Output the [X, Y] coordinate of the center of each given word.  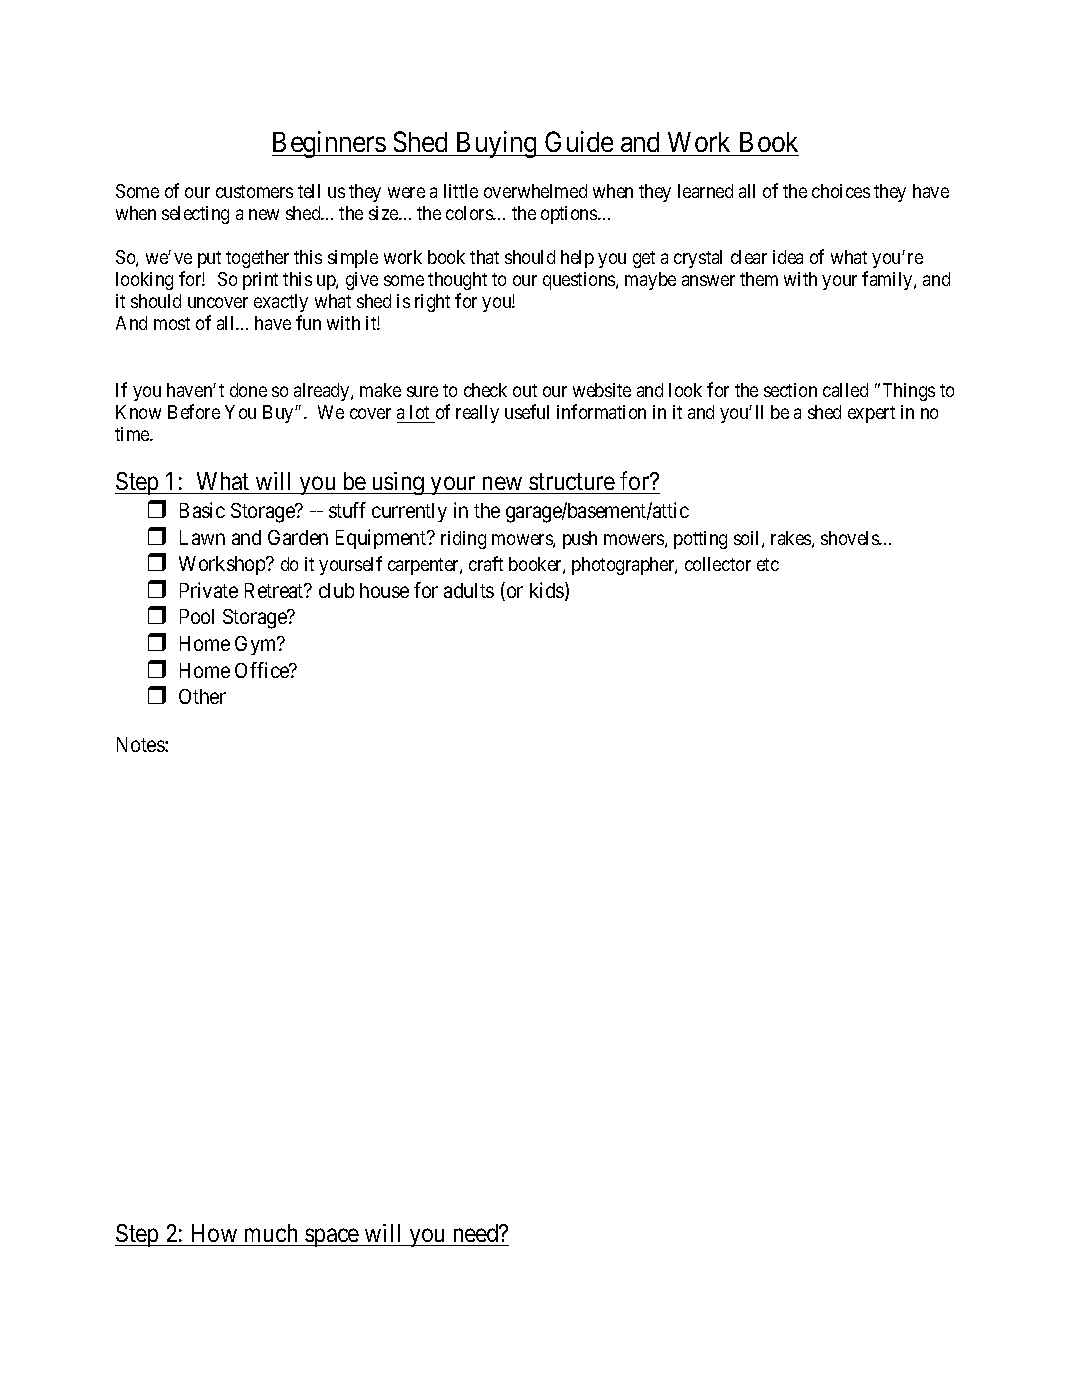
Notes [141, 744]
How [214, 1233]
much [271, 1233]
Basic [202, 510]
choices [841, 191]
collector [718, 564]
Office [263, 670]
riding [463, 540]
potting [700, 540]
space [332, 1237]
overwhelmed [535, 191]
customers [254, 191]
